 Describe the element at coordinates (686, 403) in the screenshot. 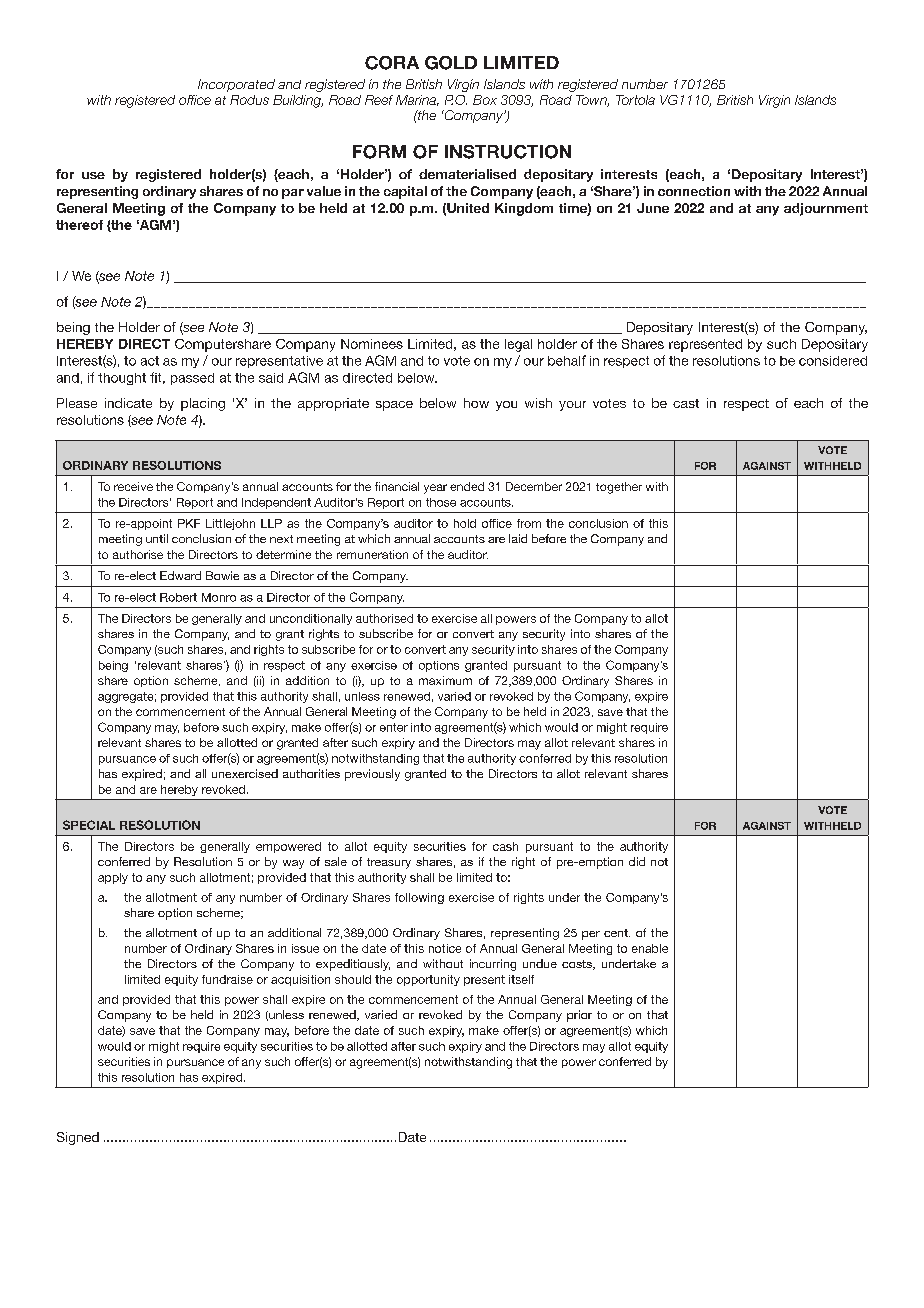

I see `cast` at that location.
